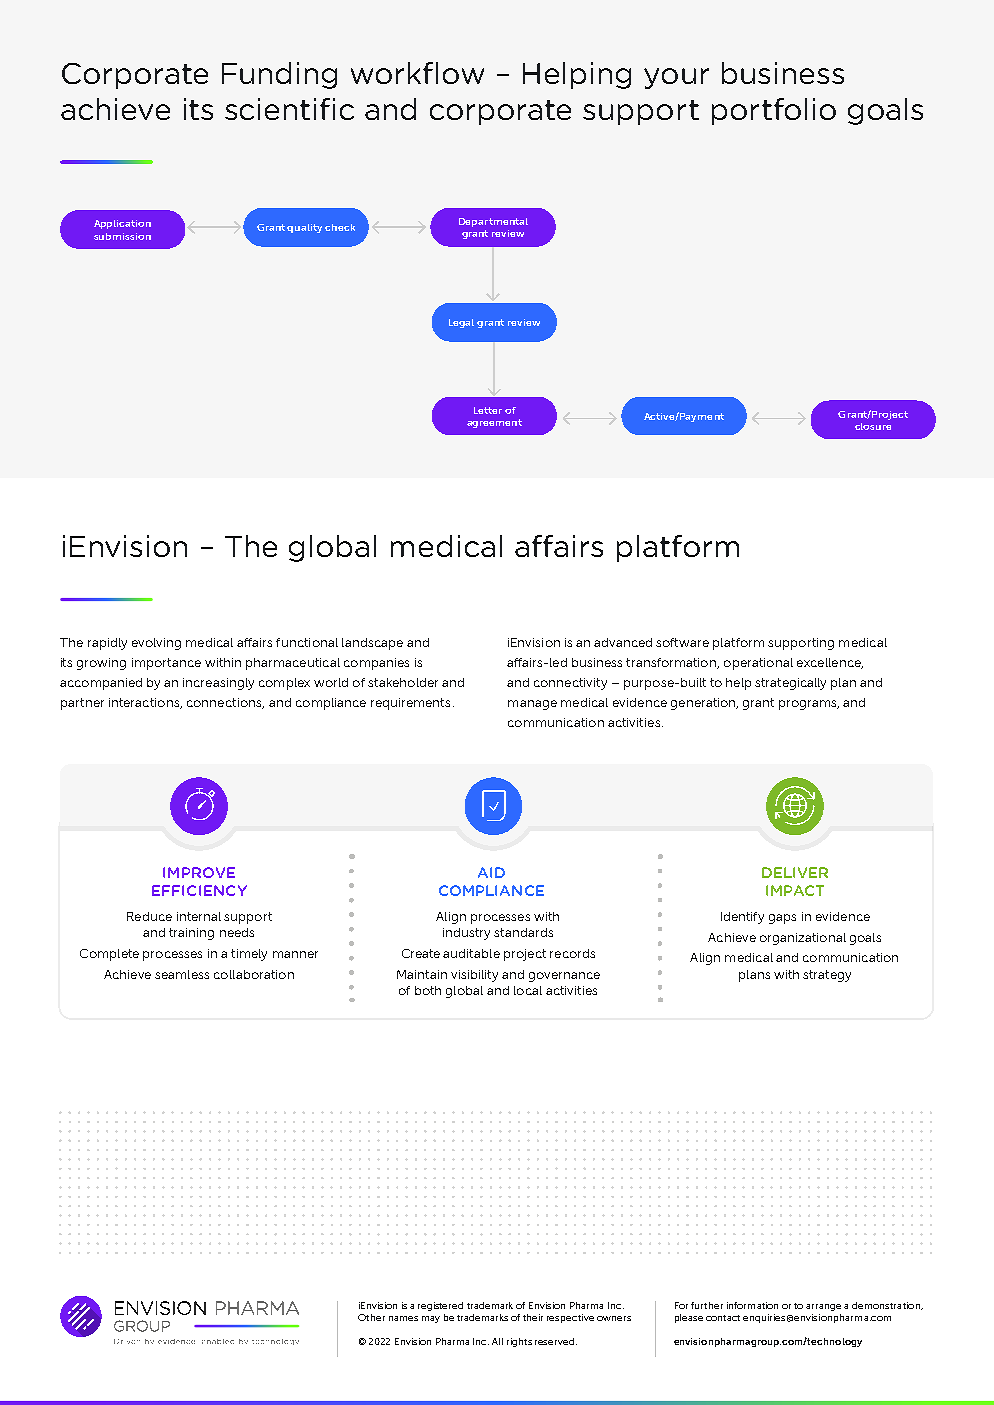 This page has width=994, height=1405. What do you see at coordinates (440, 1306) in the page?
I see `registered` at bounding box center [440, 1306].
